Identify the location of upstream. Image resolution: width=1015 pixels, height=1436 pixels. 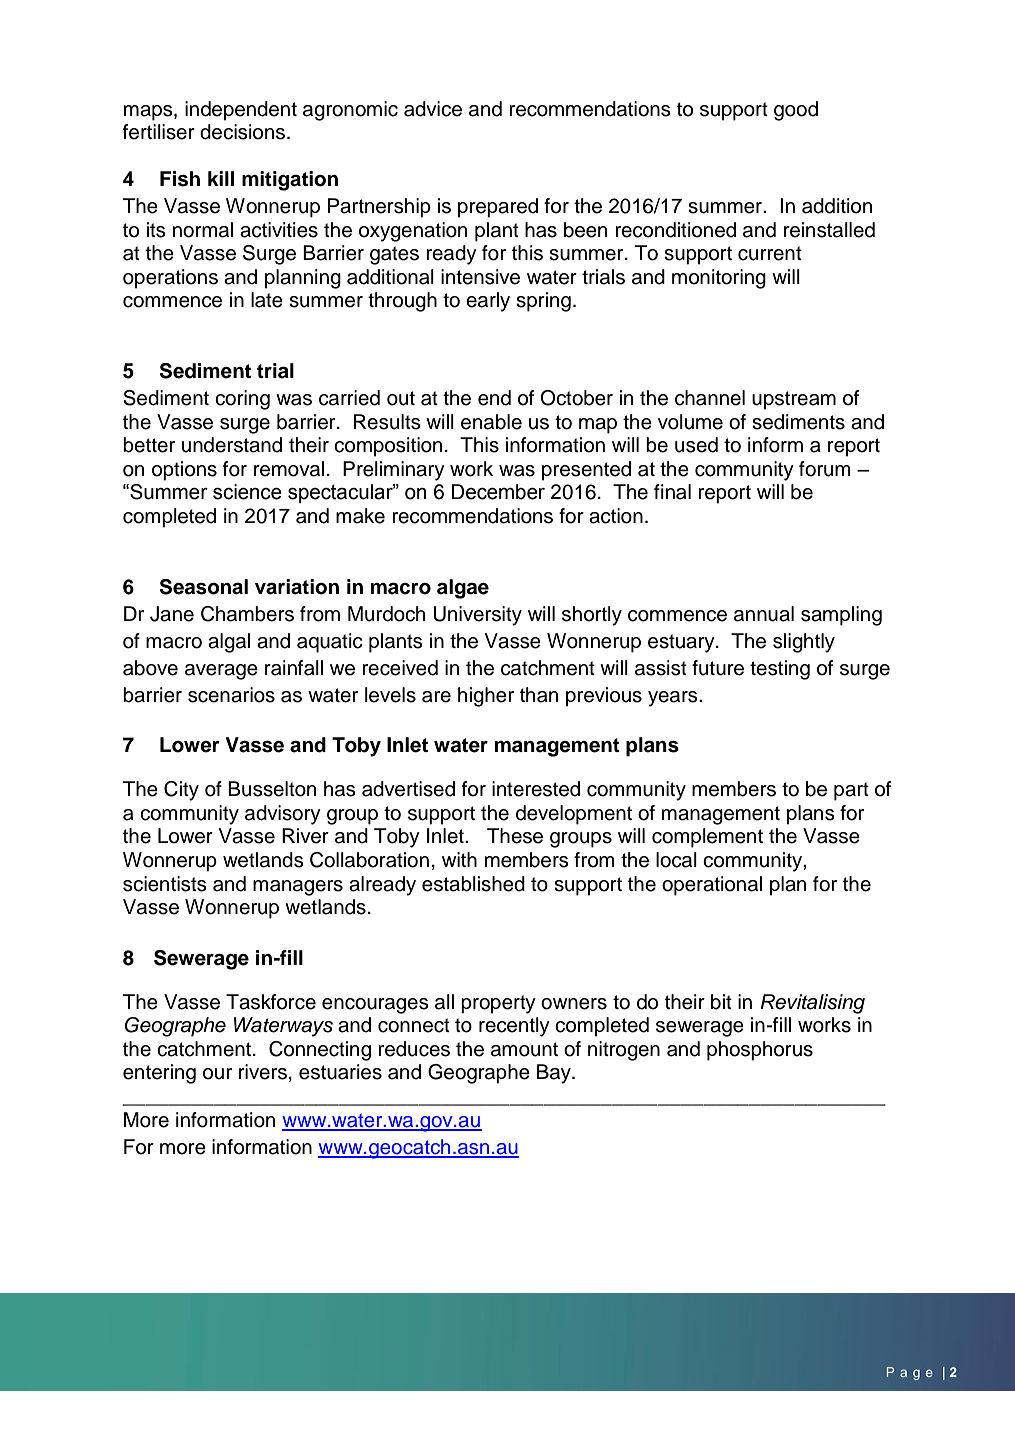
(794, 400).
